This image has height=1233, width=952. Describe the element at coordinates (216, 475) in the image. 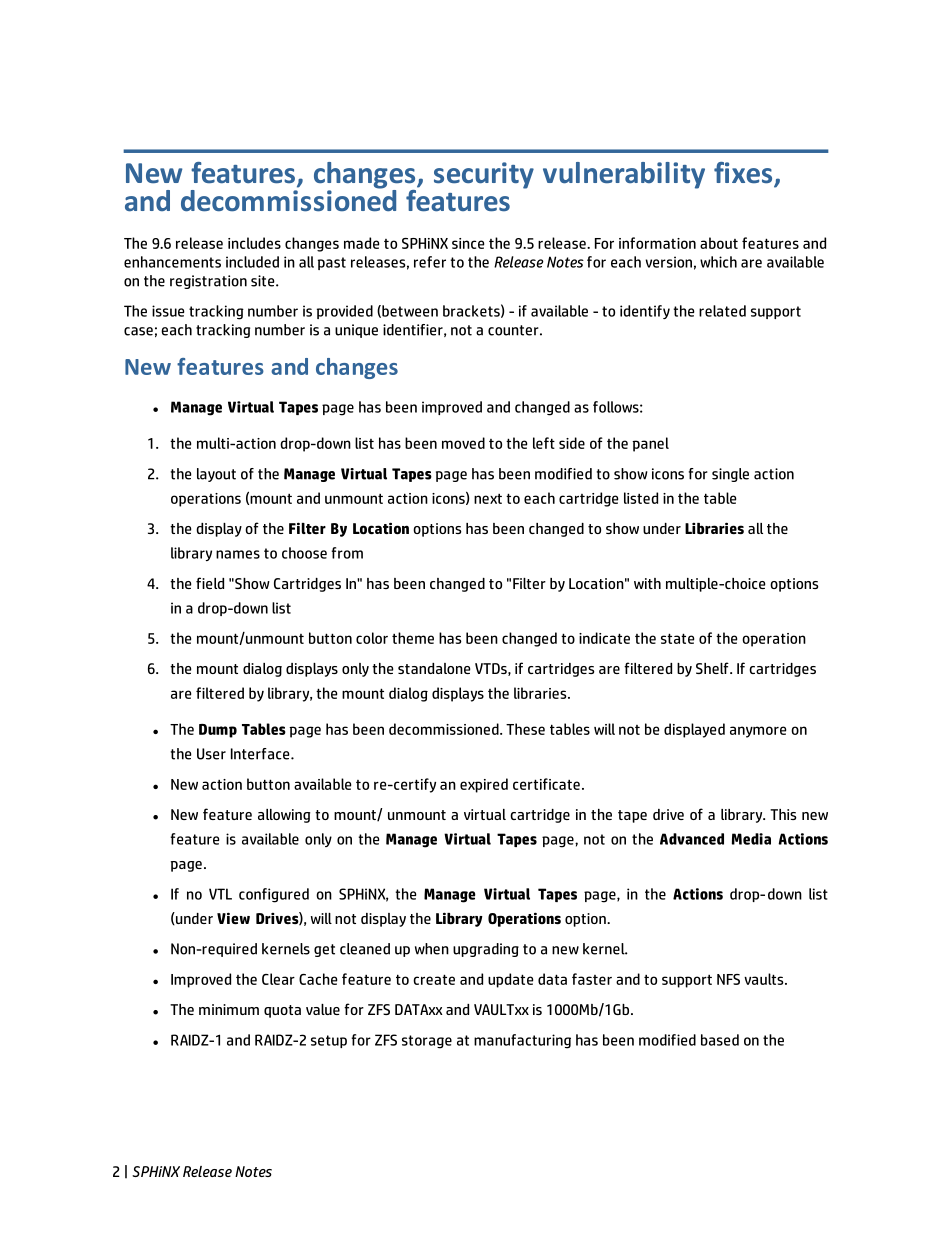

I see `layout` at that location.
